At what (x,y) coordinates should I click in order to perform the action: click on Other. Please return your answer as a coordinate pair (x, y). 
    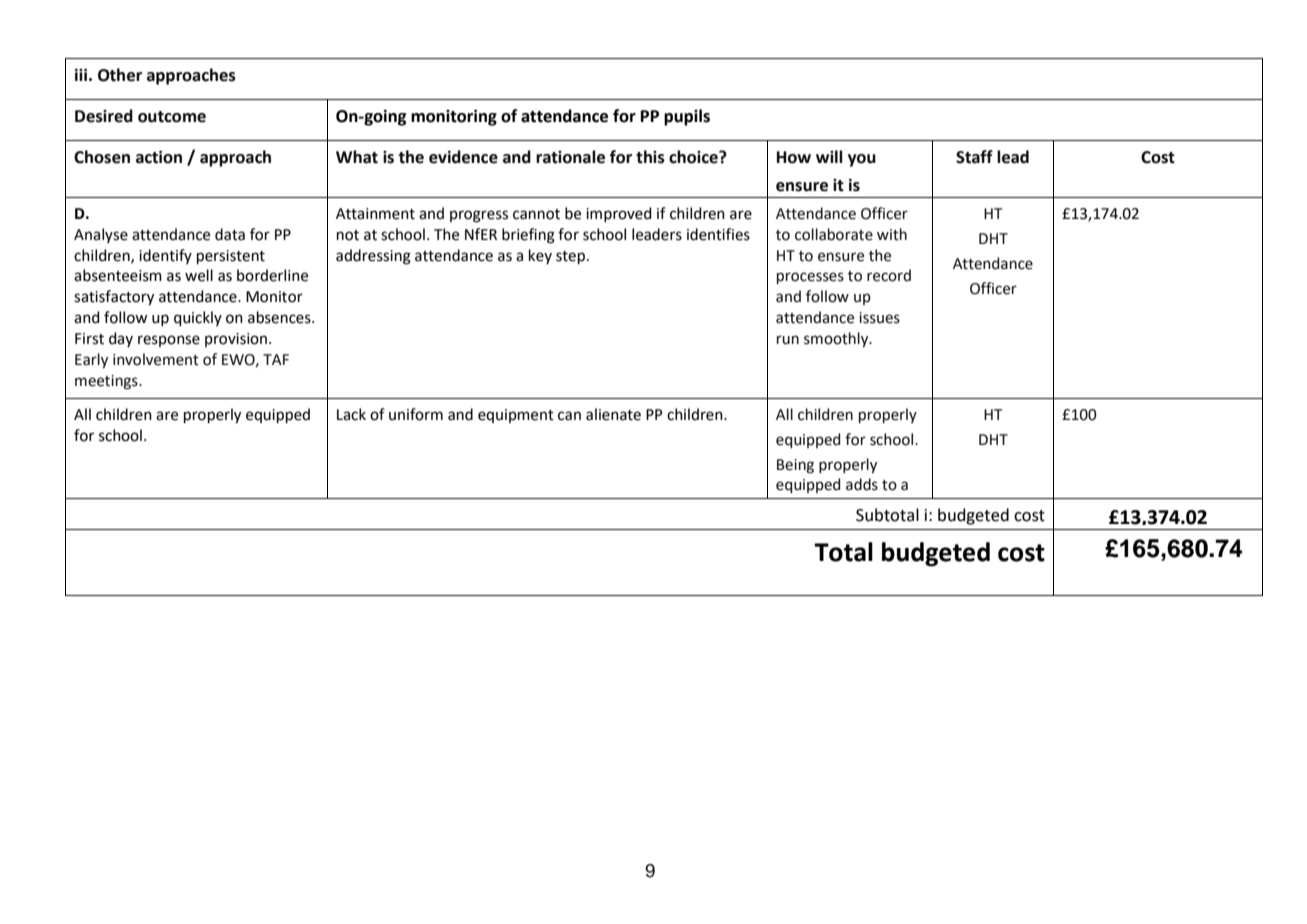
    Looking at the image, I should click on (120, 75).
